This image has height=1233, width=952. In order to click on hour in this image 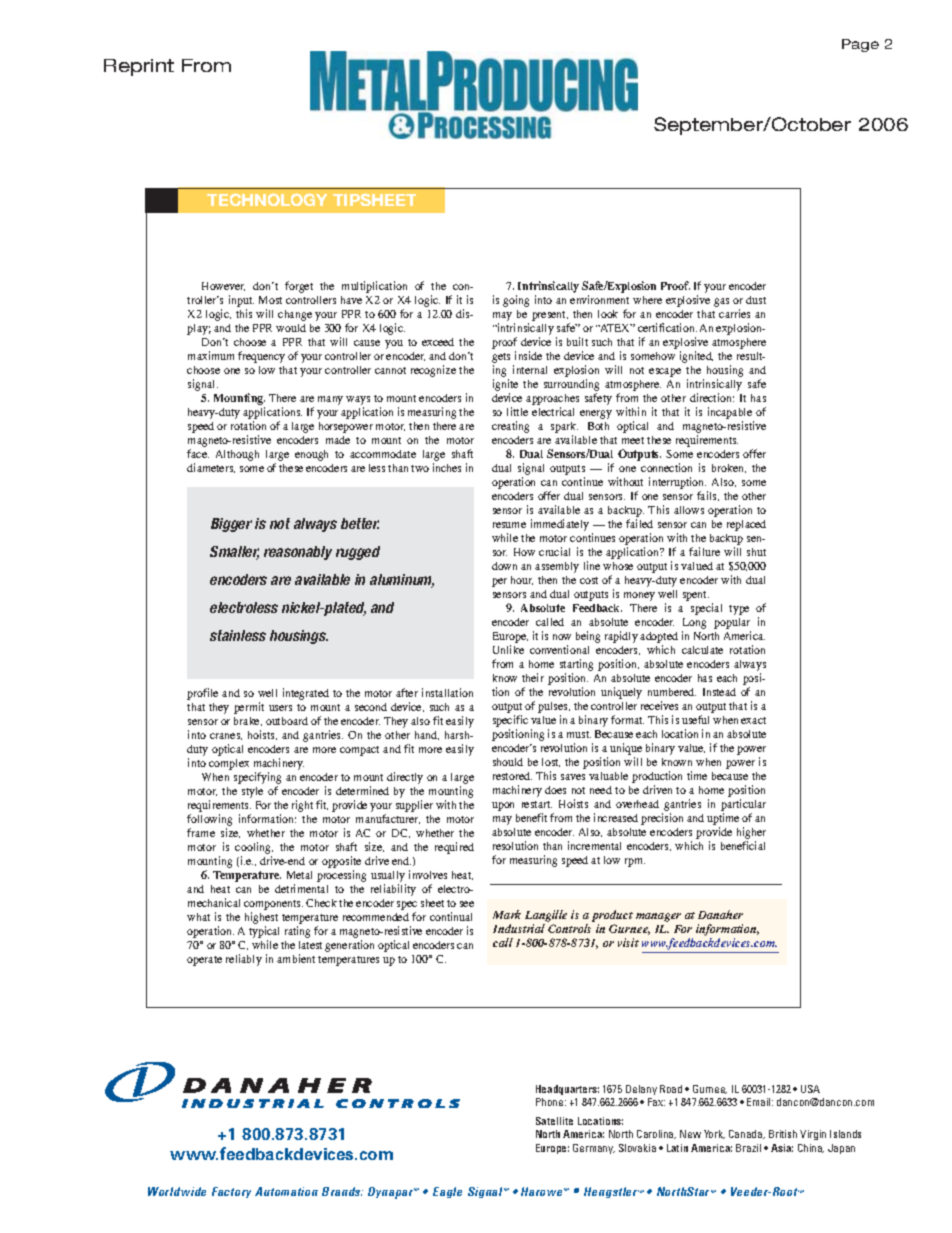, I will do `click(522, 580)`.
